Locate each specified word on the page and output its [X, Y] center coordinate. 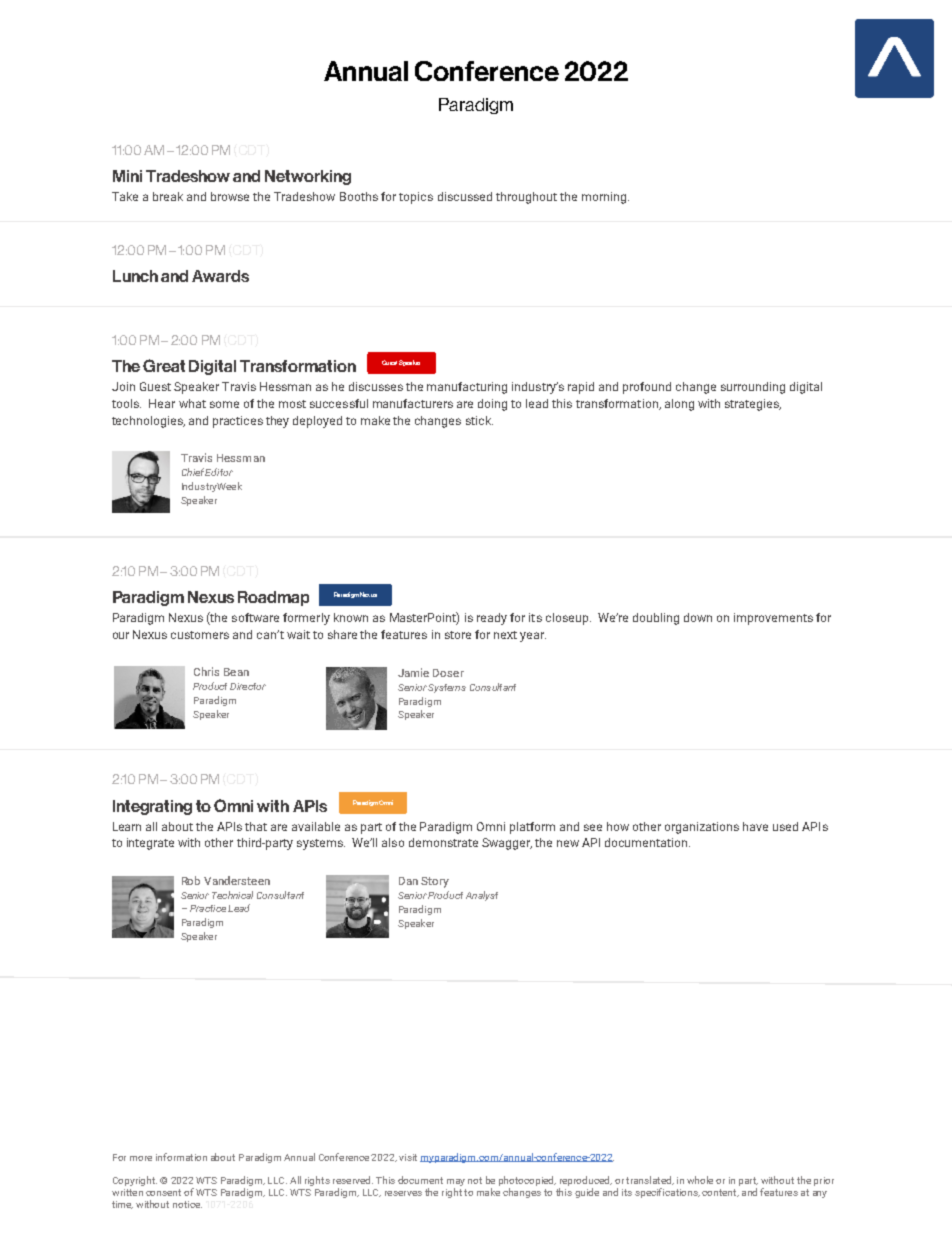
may [456, 1184]
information [181, 1157]
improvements [773, 619]
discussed [465, 196]
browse [230, 196]
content [720, 1193]
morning [604, 198]
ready [492, 619]
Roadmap [273, 598]
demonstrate [443, 842]
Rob [191, 880]
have [755, 826]
